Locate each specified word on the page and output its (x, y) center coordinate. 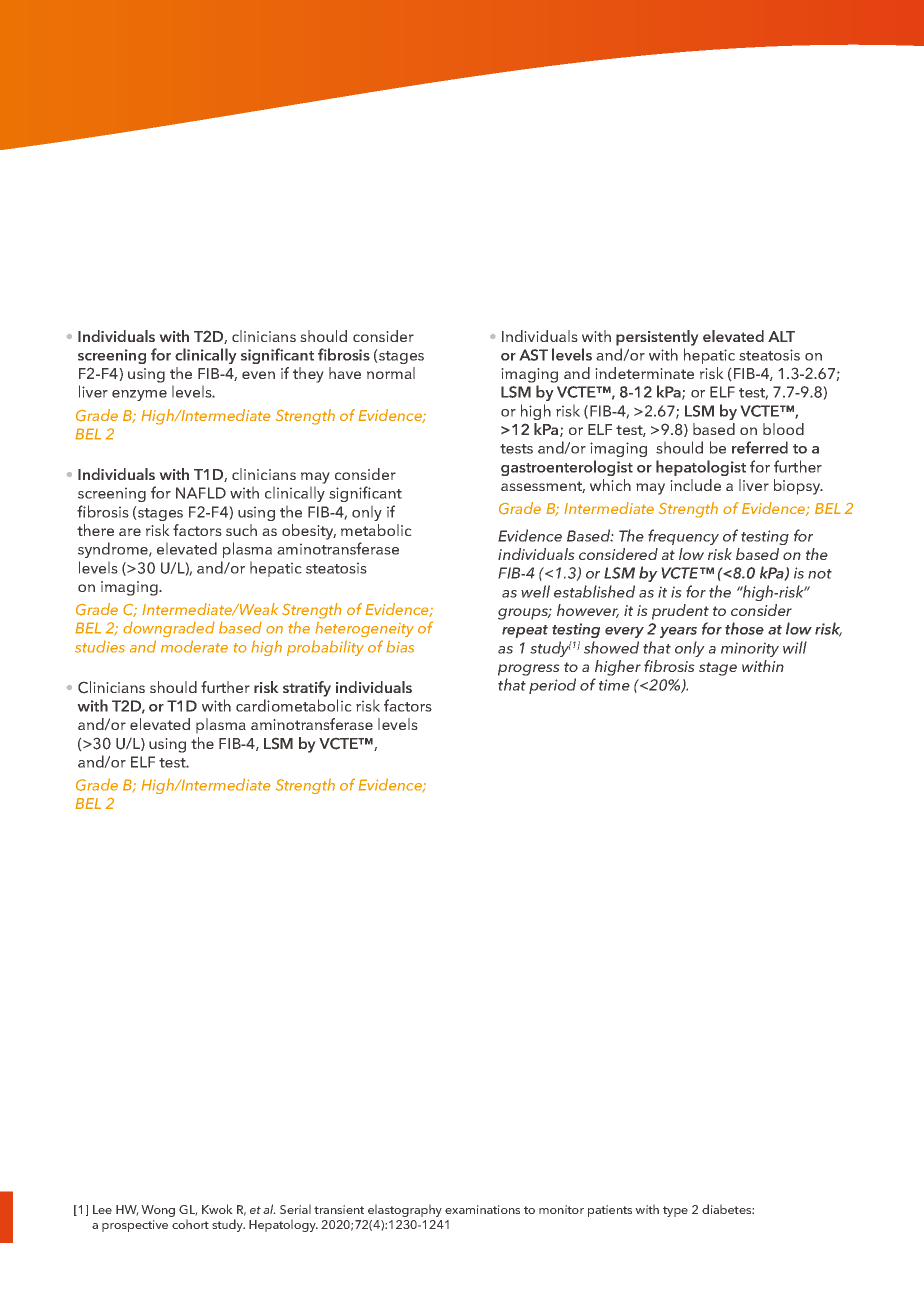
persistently (657, 338)
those (744, 628)
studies (100, 646)
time (614, 685)
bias (400, 646)
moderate (194, 646)
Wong (158, 1211)
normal (391, 373)
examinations (482, 1209)
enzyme (139, 395)
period (552, 686)
